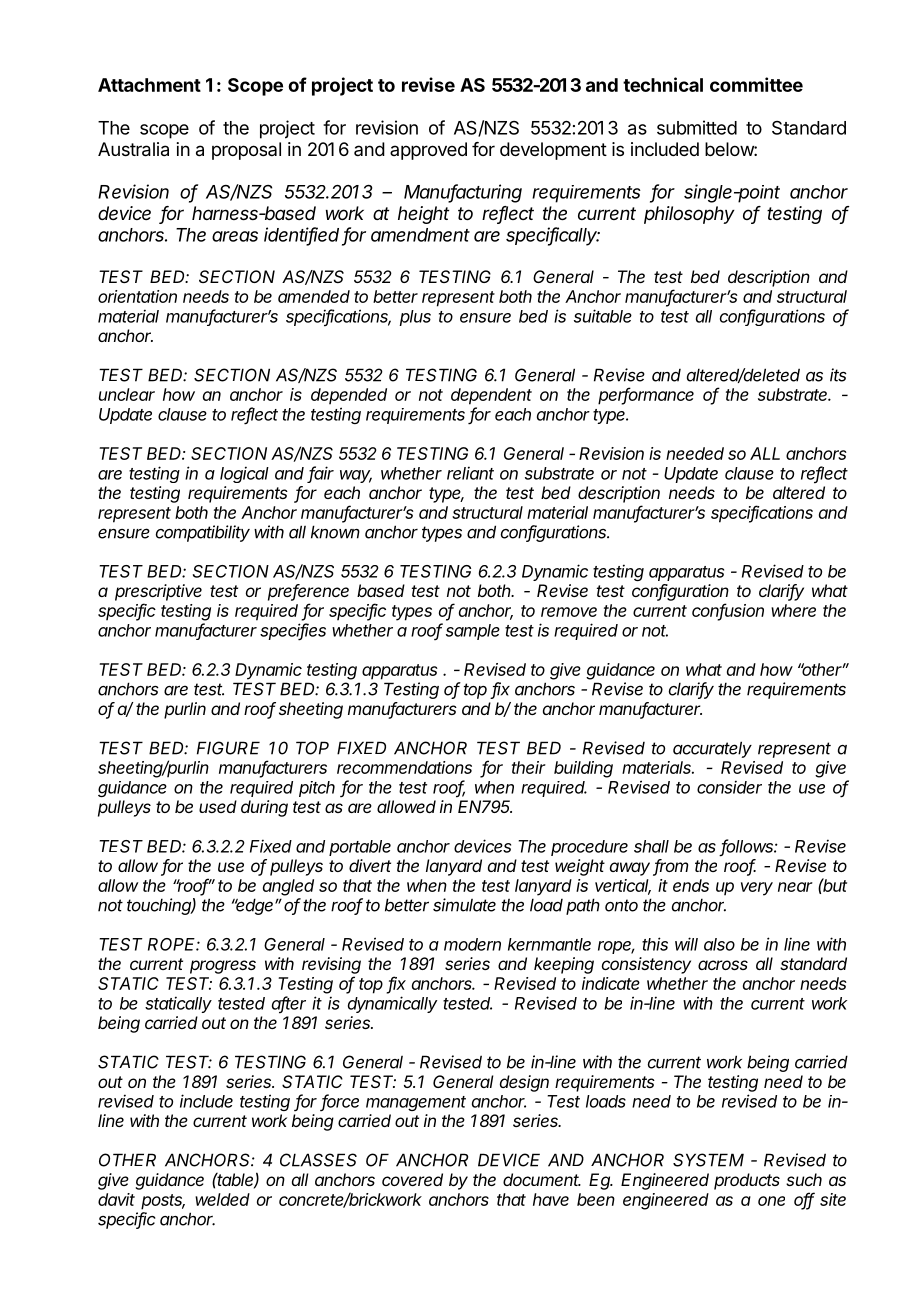 The width and height of the image is (924, 1307). What do you see at coordinates (728, 611) in the image?
I see `confusion` at bounding box center [728, 611].
